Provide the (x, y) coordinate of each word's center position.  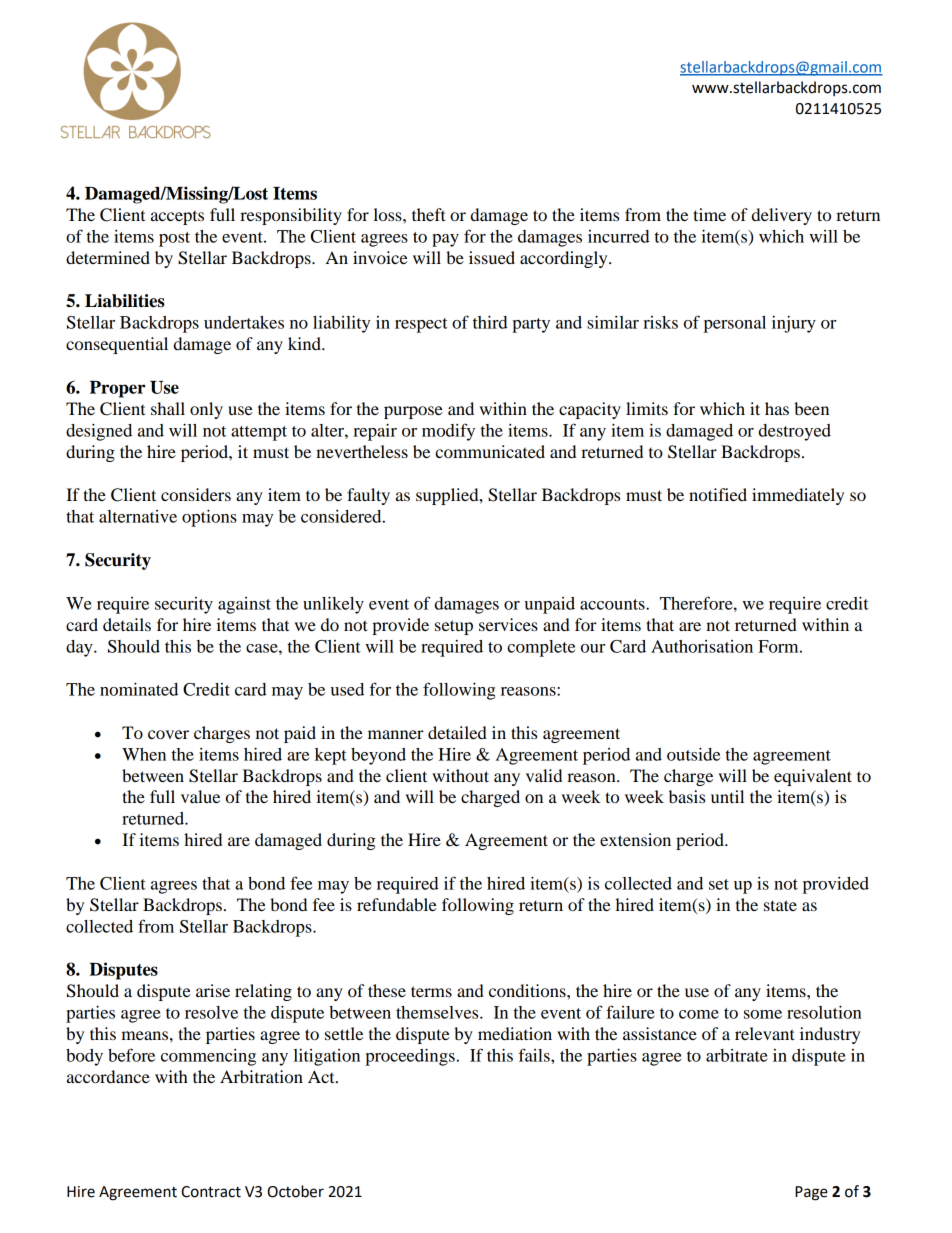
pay (445, 240)
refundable (397, 904)
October (296, 1191)
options (209, 518)
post (174, 239)
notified (718, 494)
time (709, 214)
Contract (211, 1192)
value (200, 796)
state (780, 905)
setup (454, 627)
